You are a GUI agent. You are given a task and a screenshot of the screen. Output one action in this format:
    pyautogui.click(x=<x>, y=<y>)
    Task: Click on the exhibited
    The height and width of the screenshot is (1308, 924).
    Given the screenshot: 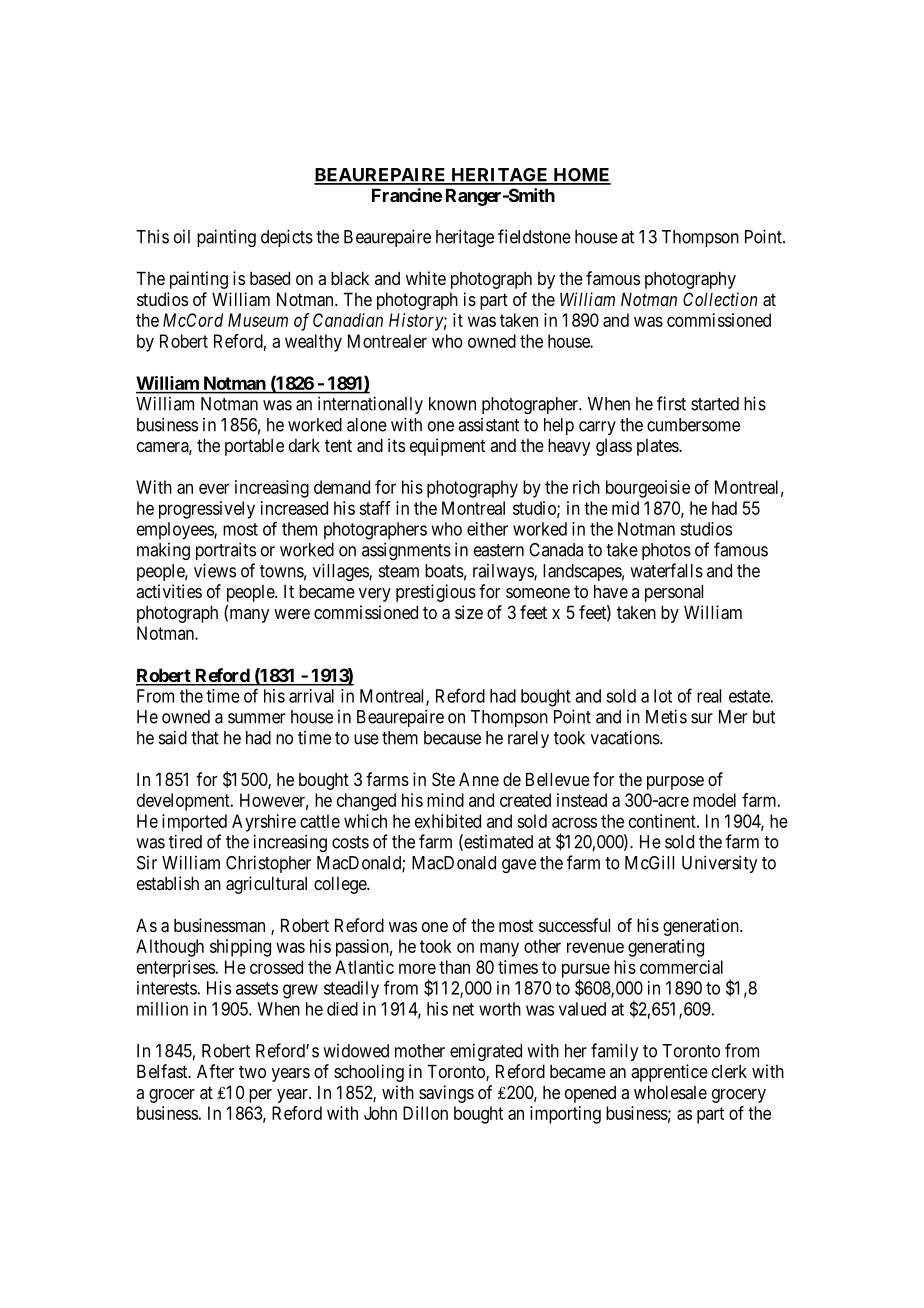 What is the action you would take?
    pyautogui.click(x=448, y=821)
